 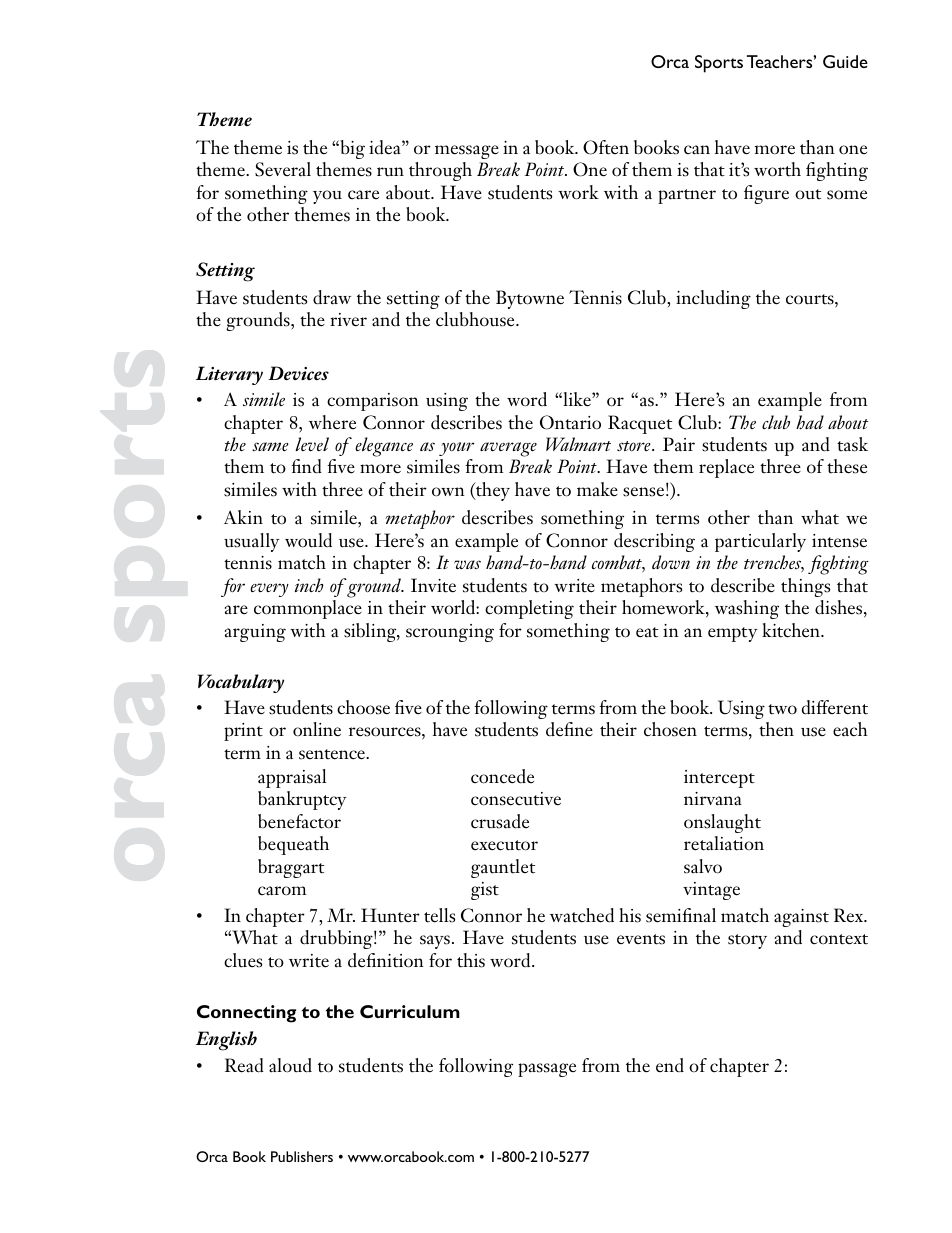 I want to click on Often, so click(x=606, y=147).
